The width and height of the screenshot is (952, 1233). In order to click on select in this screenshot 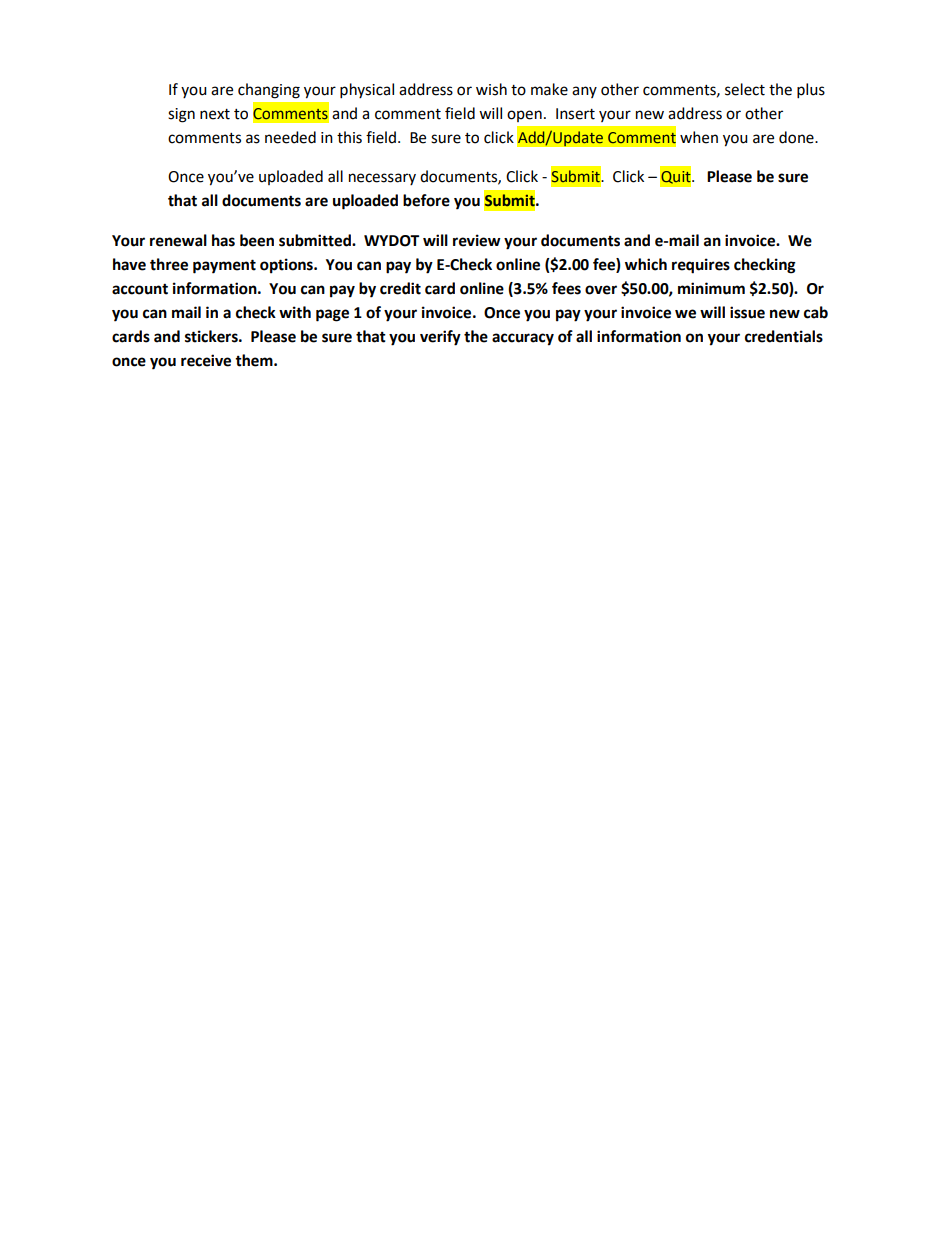, I will do `click(745, 89)`.
